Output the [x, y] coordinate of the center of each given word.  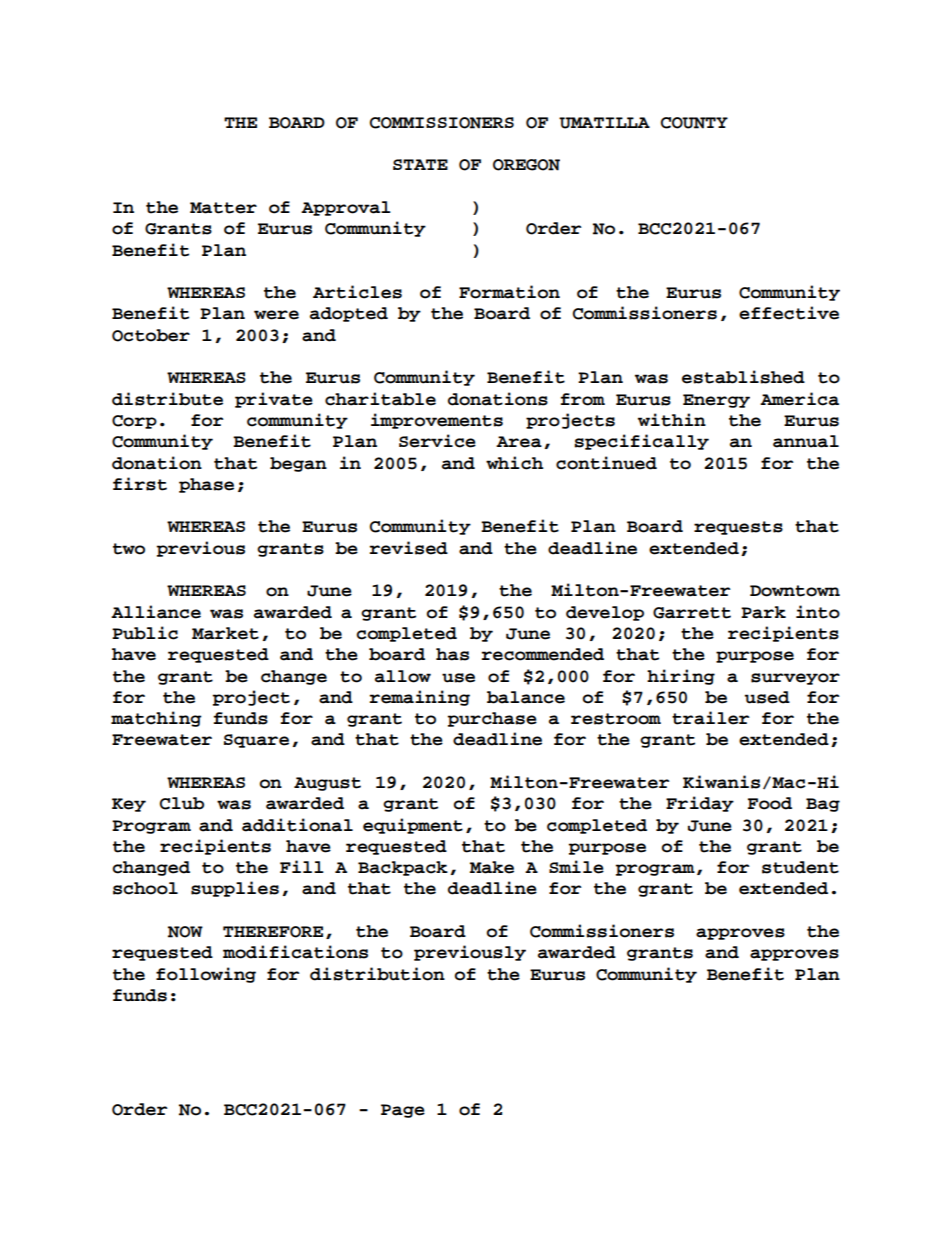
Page [403, 1111]
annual [806, 441]
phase [206, 485]
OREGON [526, 165]
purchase [492, 719]
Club [182, 803]
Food [770, 803]
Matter [223, 208]
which [514, 463]
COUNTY [694, 123]
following [206, 975]
